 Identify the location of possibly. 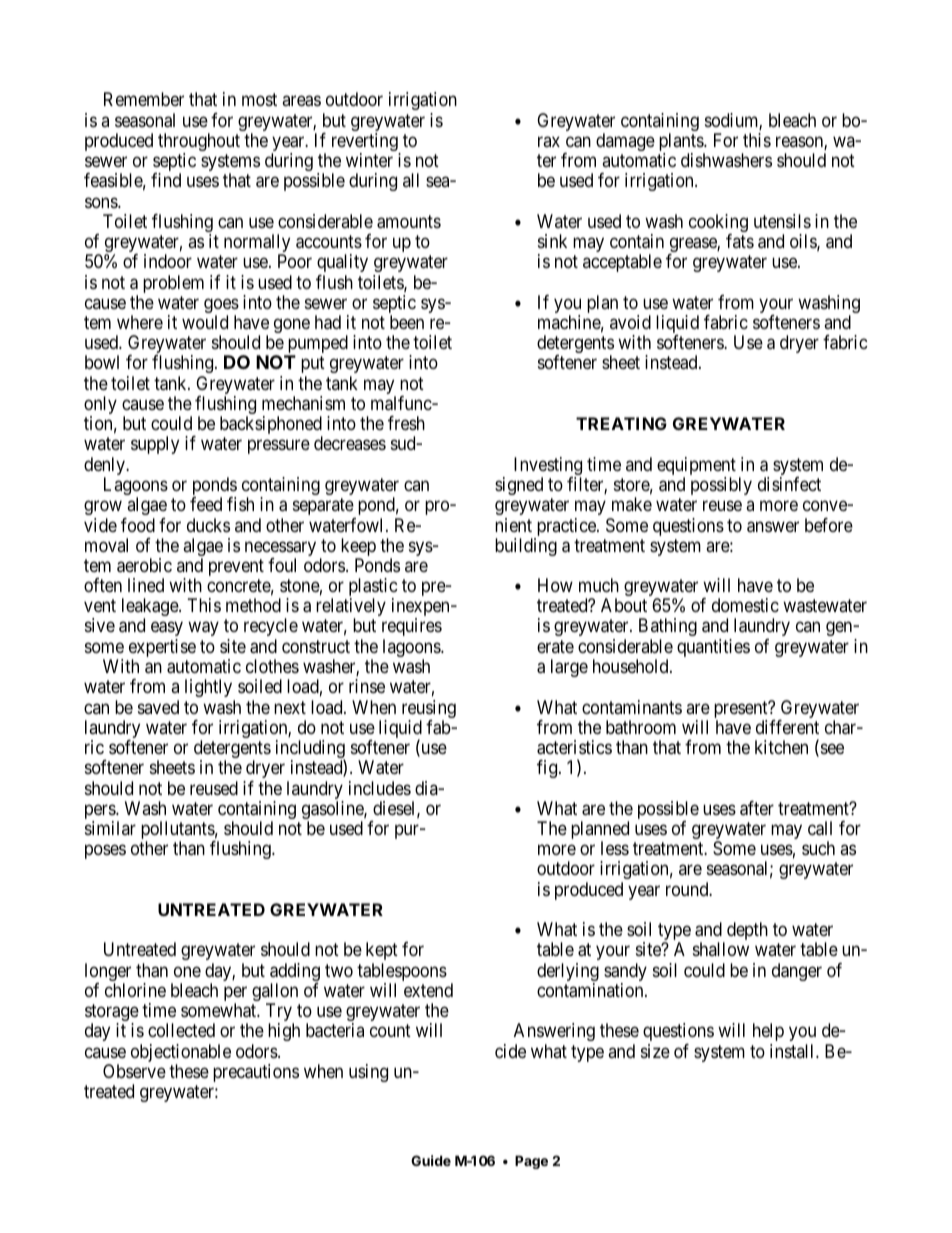
(721, 486).
